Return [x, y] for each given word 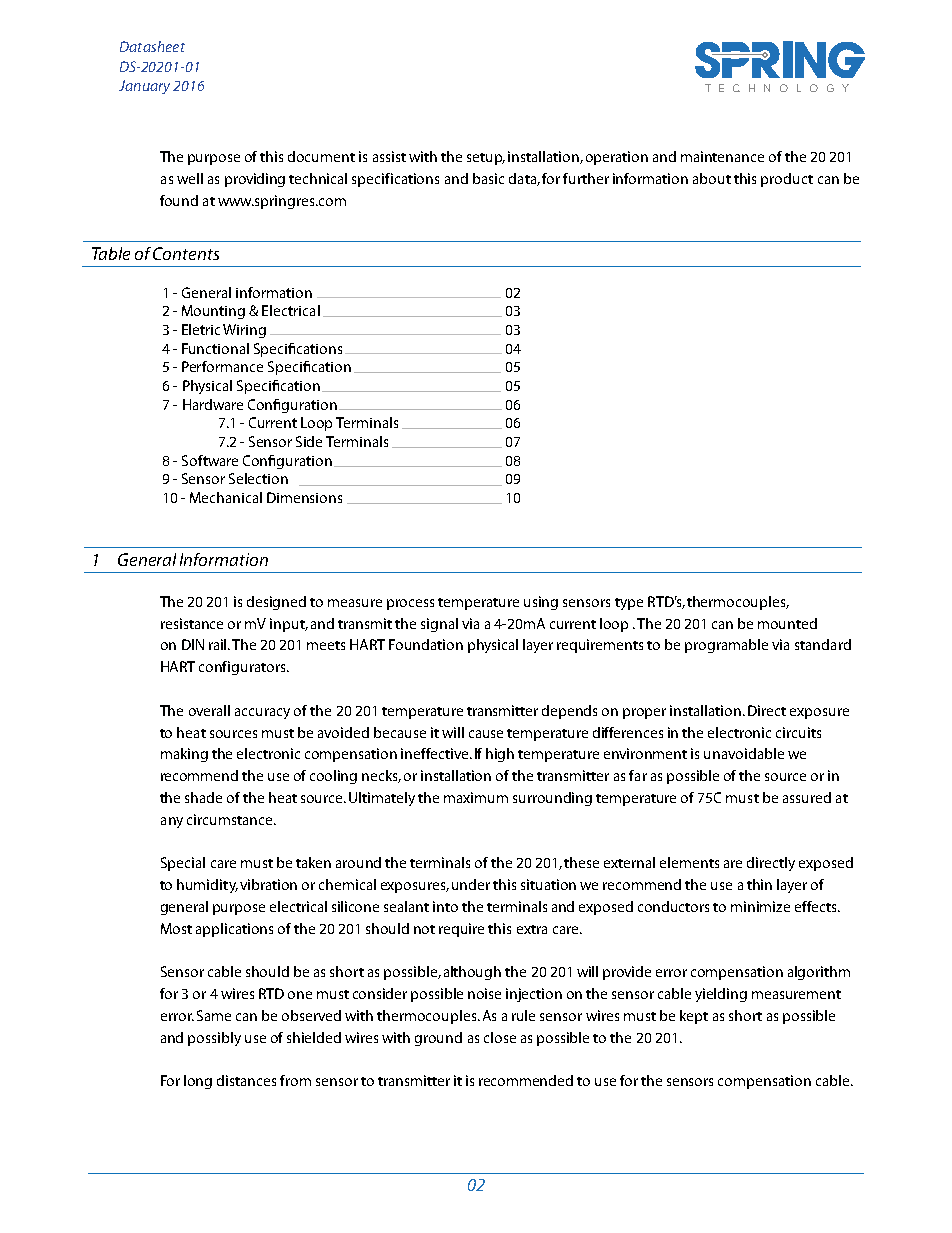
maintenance [722, 156]
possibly [214, 1039]
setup [486, 159]
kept [694, 1017]
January [144, 87]
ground [438, 1039]
